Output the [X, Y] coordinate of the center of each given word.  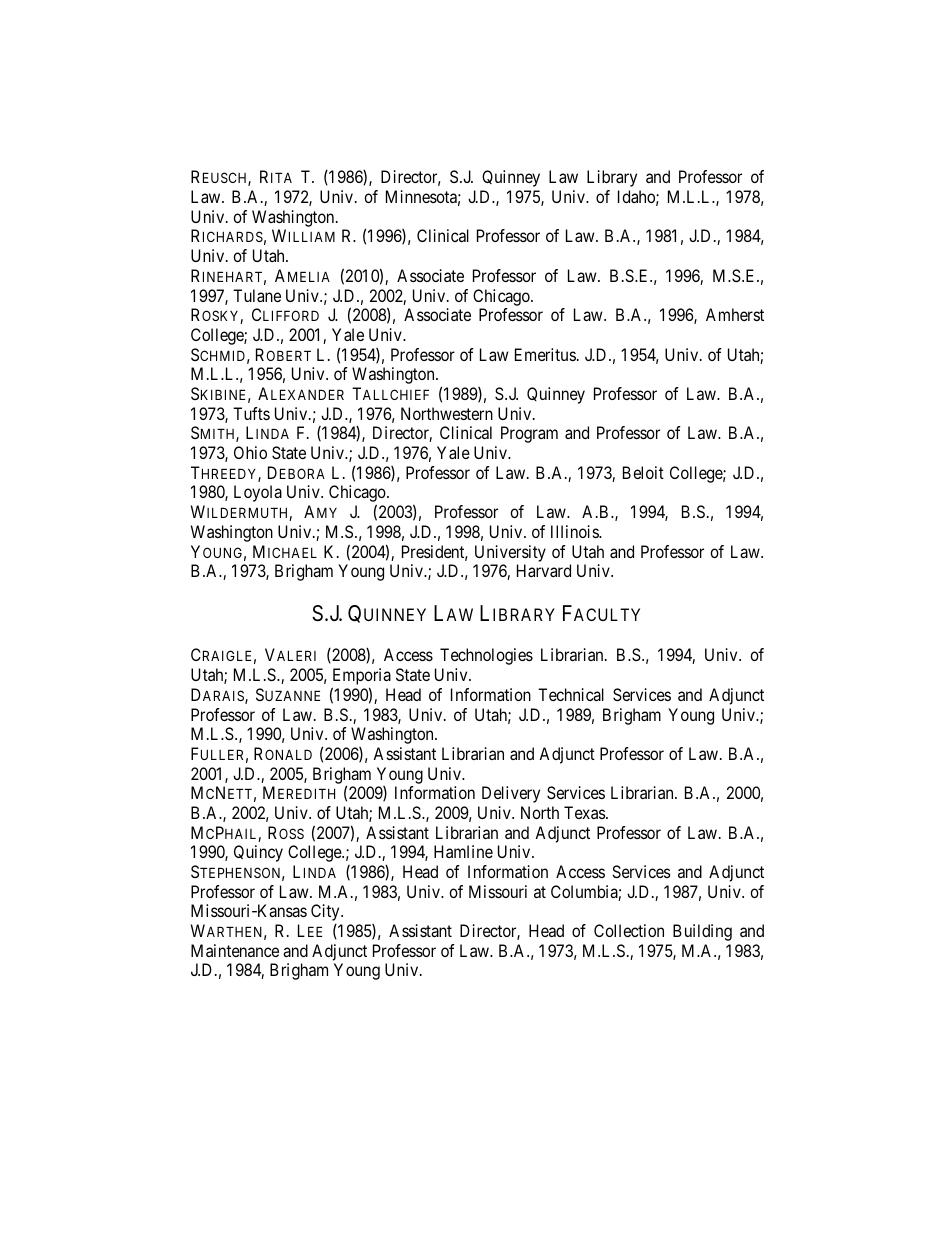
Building [702, 932]
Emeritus [545, 354]
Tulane [257, 295]
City [326, 912]
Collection [629, 930]
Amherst [735, 314]
